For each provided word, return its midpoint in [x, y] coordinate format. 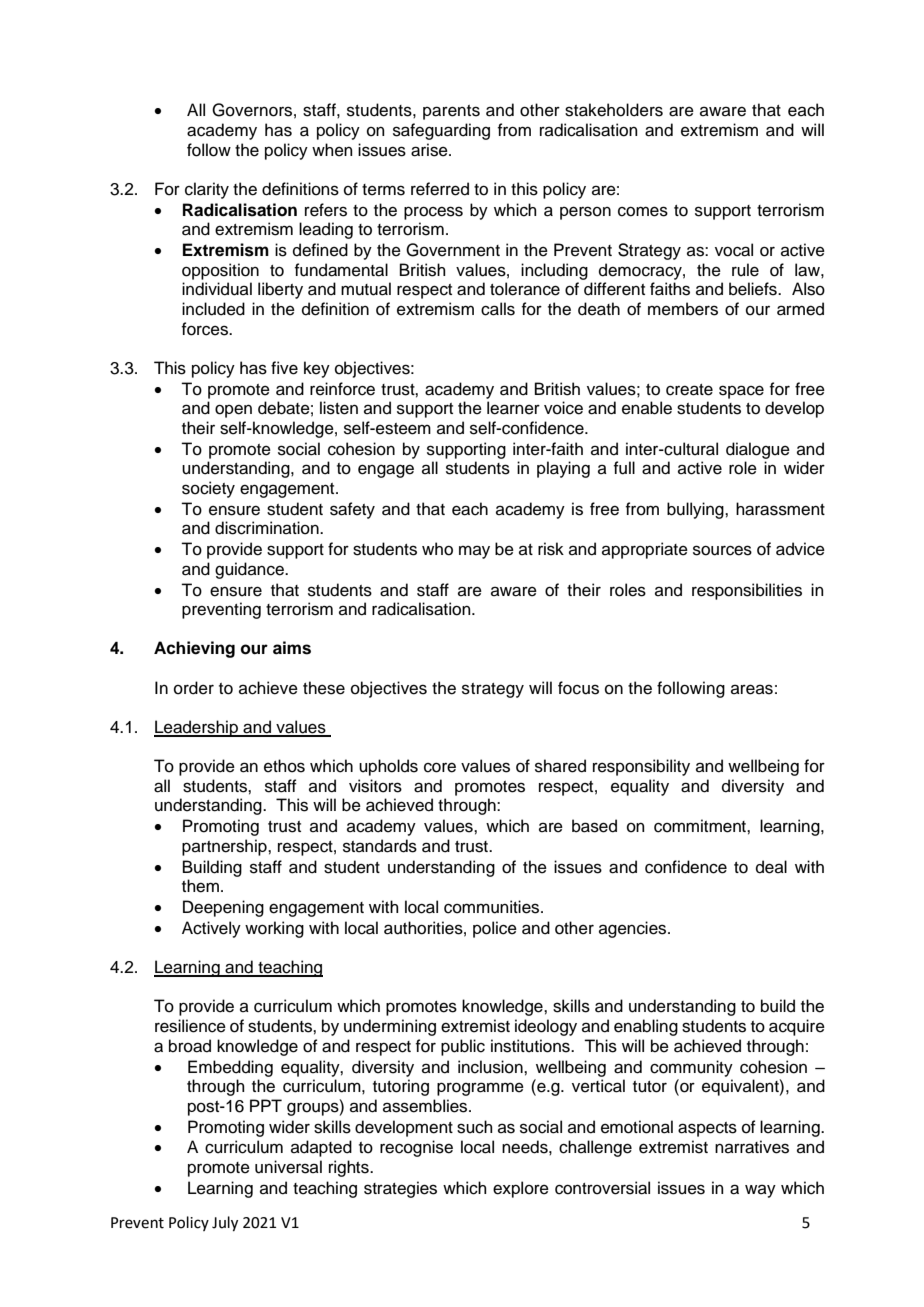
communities [493, 907]
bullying [696, 510]
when [332, 150]
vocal [734, 250]
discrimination [268, 528]
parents [451, 112]
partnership [225, 847]
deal [771, 867]
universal [288, 1167]
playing [563, 469]
